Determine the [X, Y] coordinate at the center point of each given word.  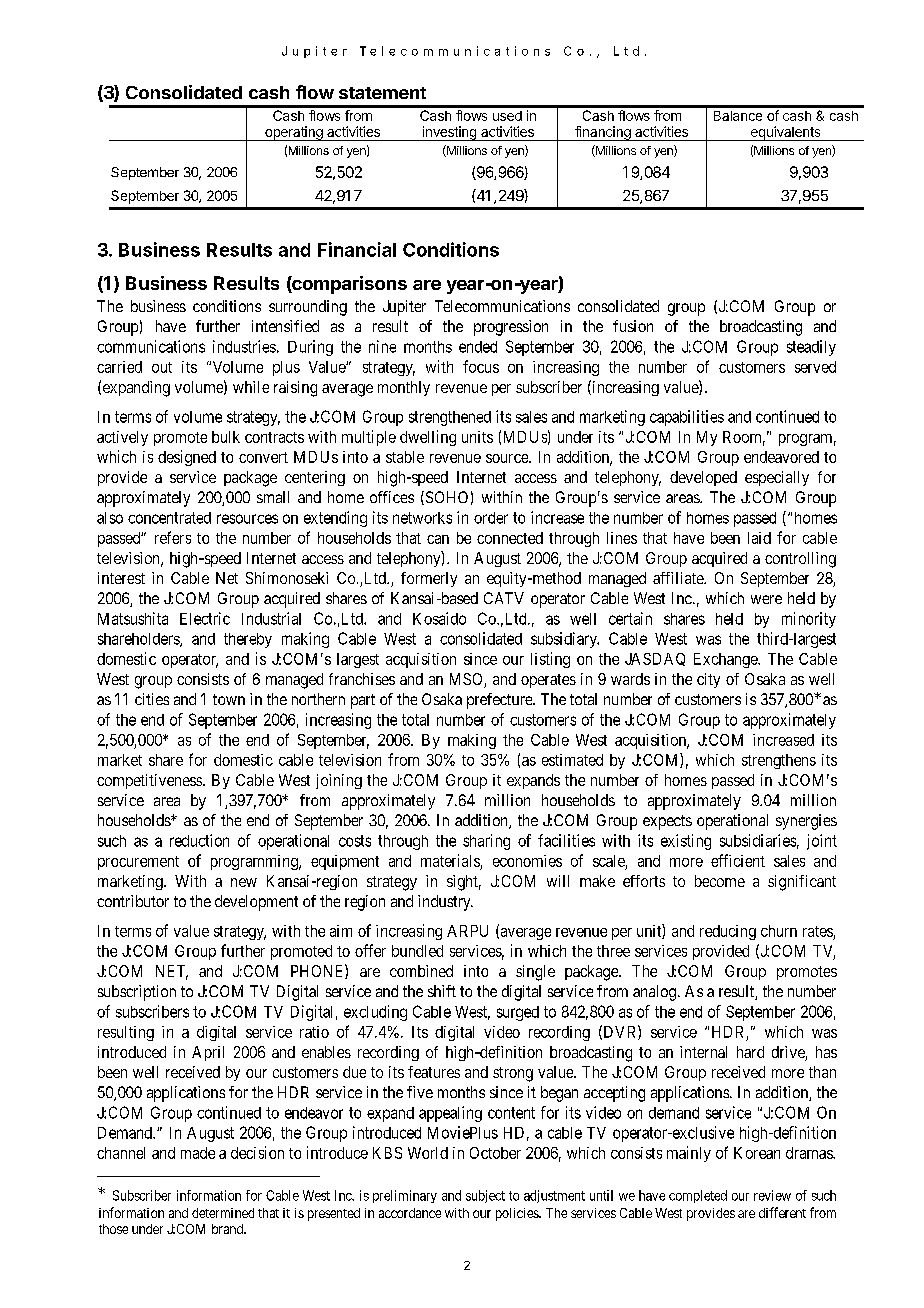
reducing [728, 932]
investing [449, 133]
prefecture [500, 701]
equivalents [785, 133]
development [256, 903]
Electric [205, 618]
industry [445, 903]
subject [485, 1196]
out [162, 367]
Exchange [726, 660]
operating [294, 133]
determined [223, 1213]
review [772, 1195]
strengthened [450, 418]
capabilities [687, 418]
